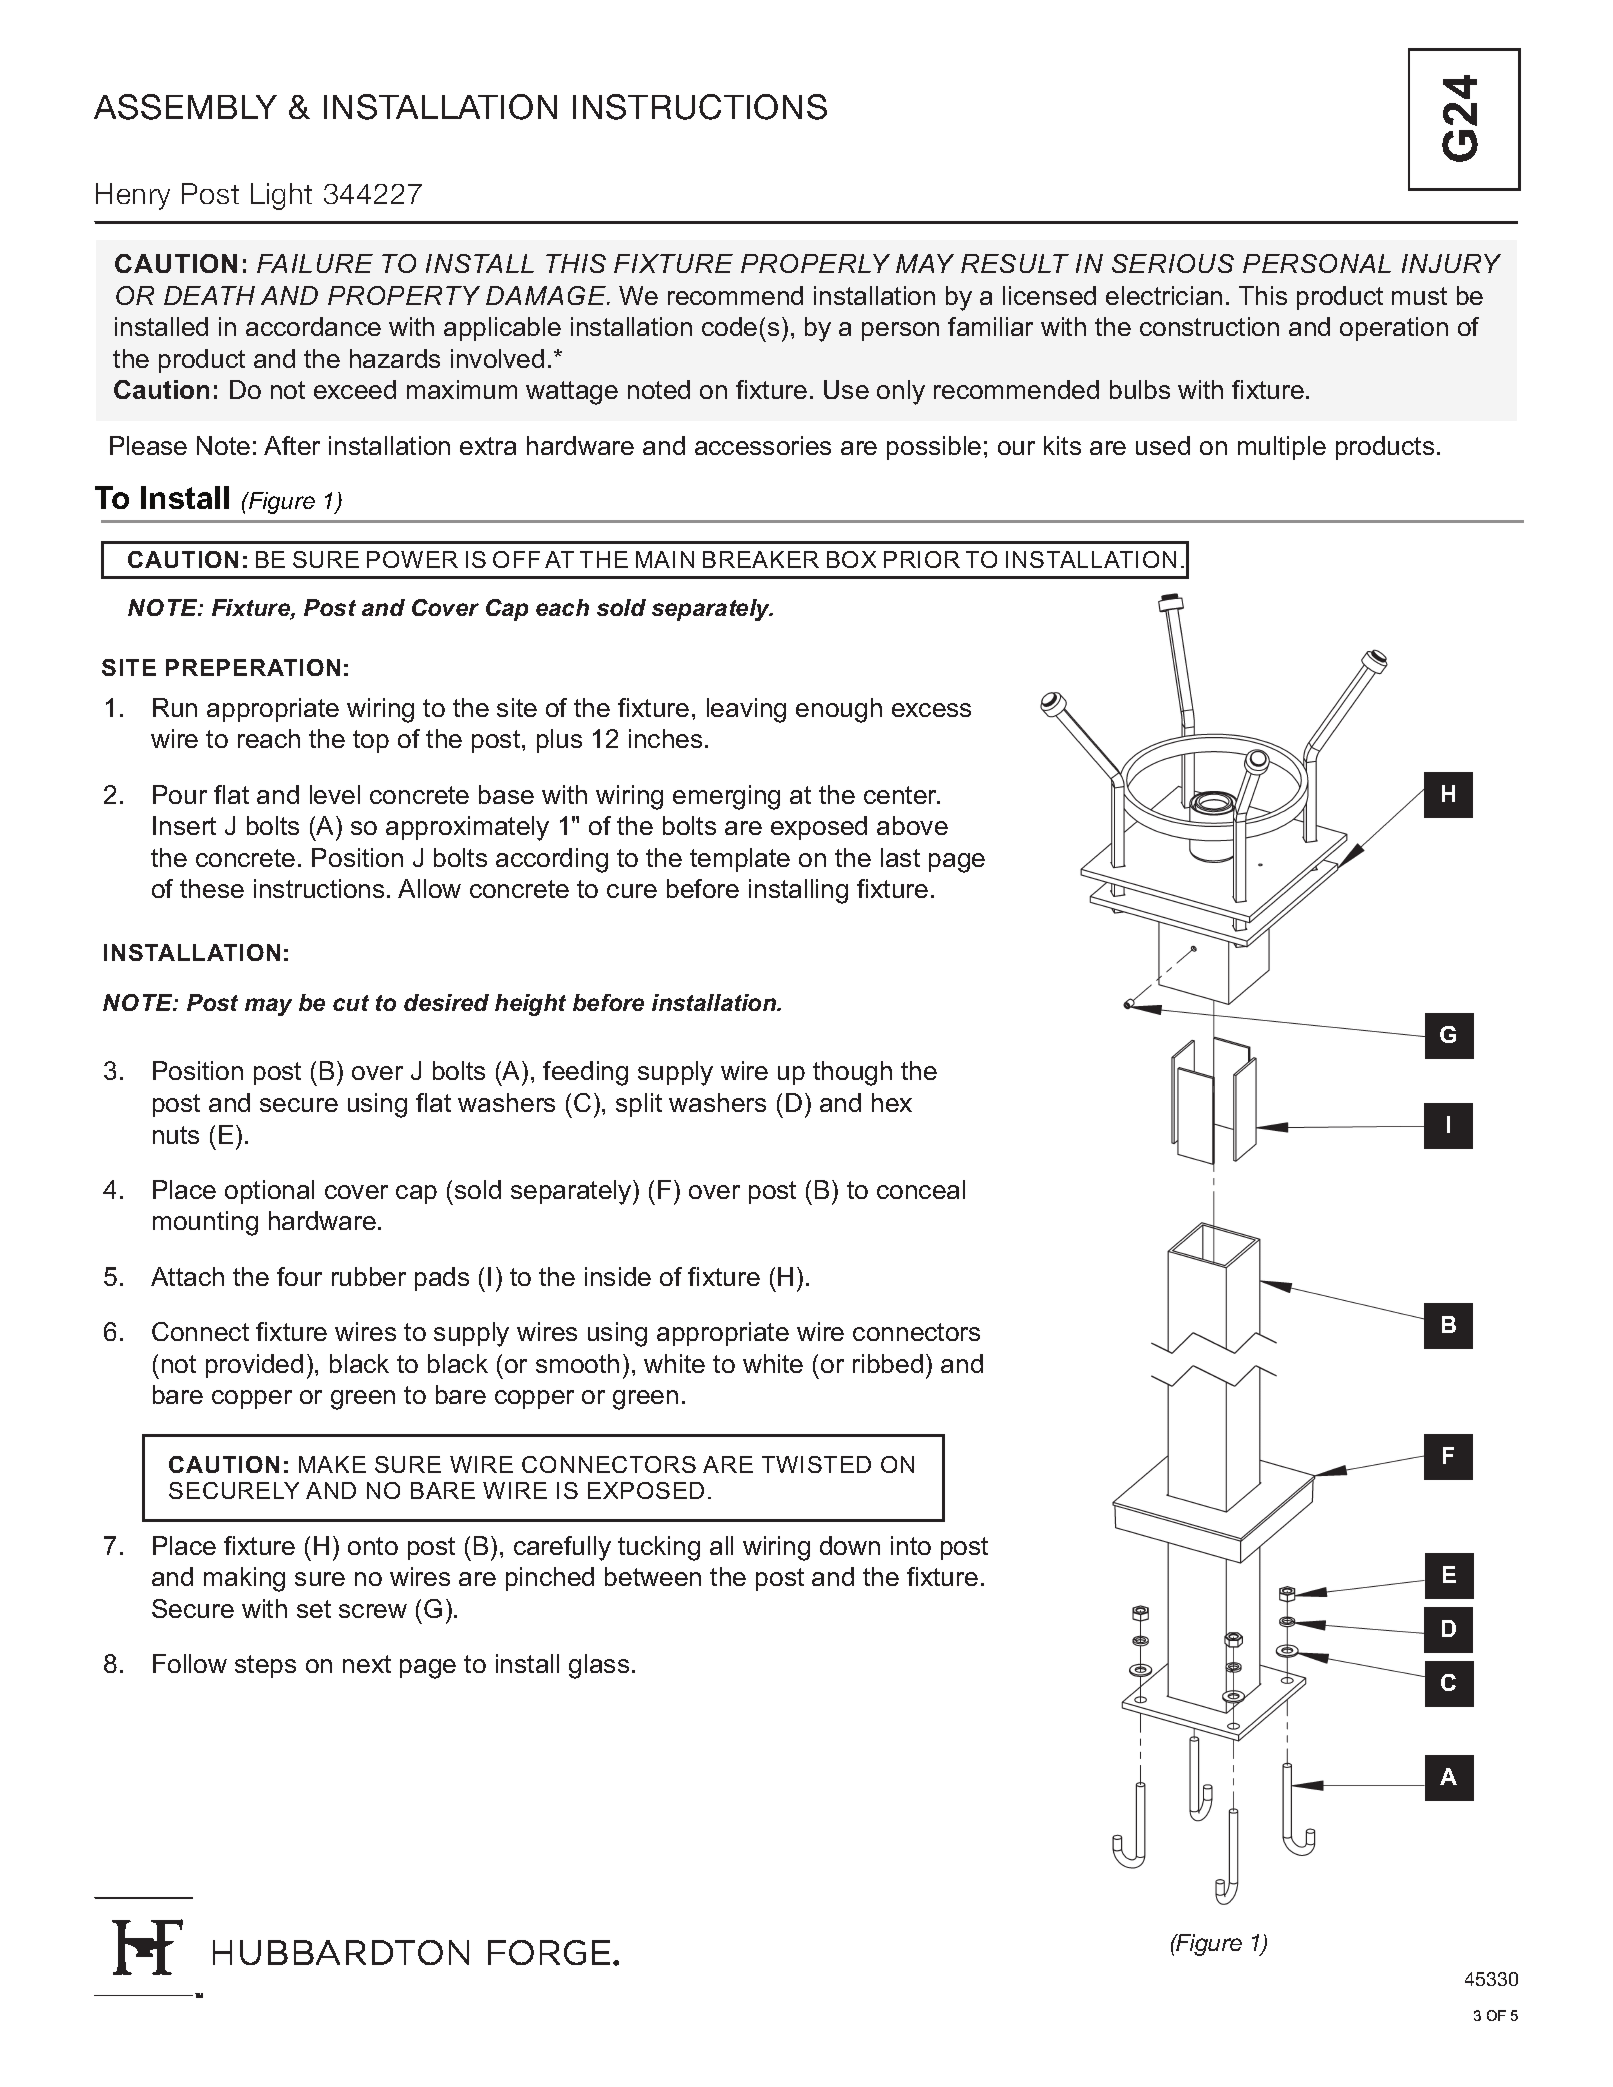  What do you see at coordinates (253, 667) in the screenshot?
I see `PREPERATION` at bounding box center [253, 667].
